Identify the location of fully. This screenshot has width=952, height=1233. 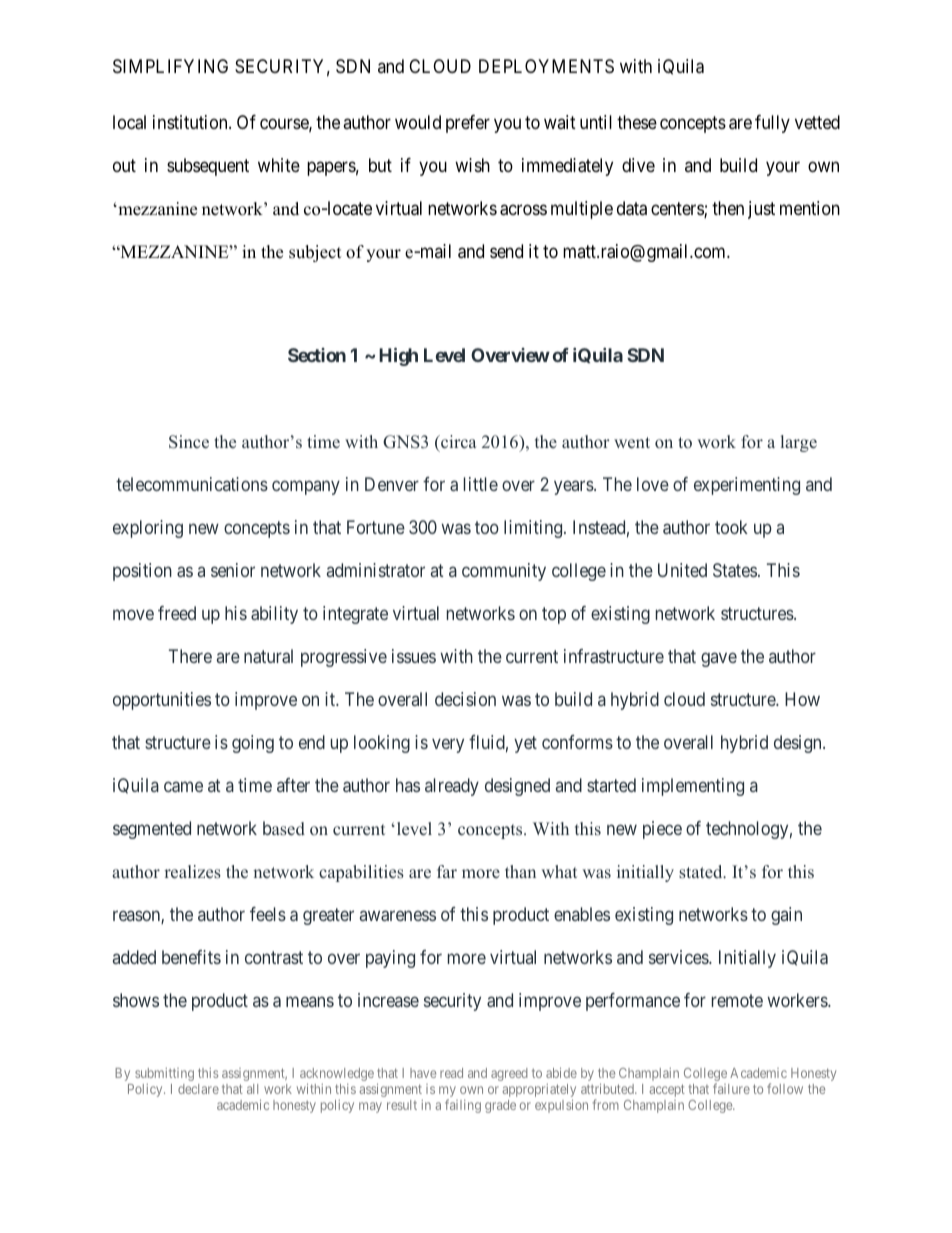
(772, 124).
